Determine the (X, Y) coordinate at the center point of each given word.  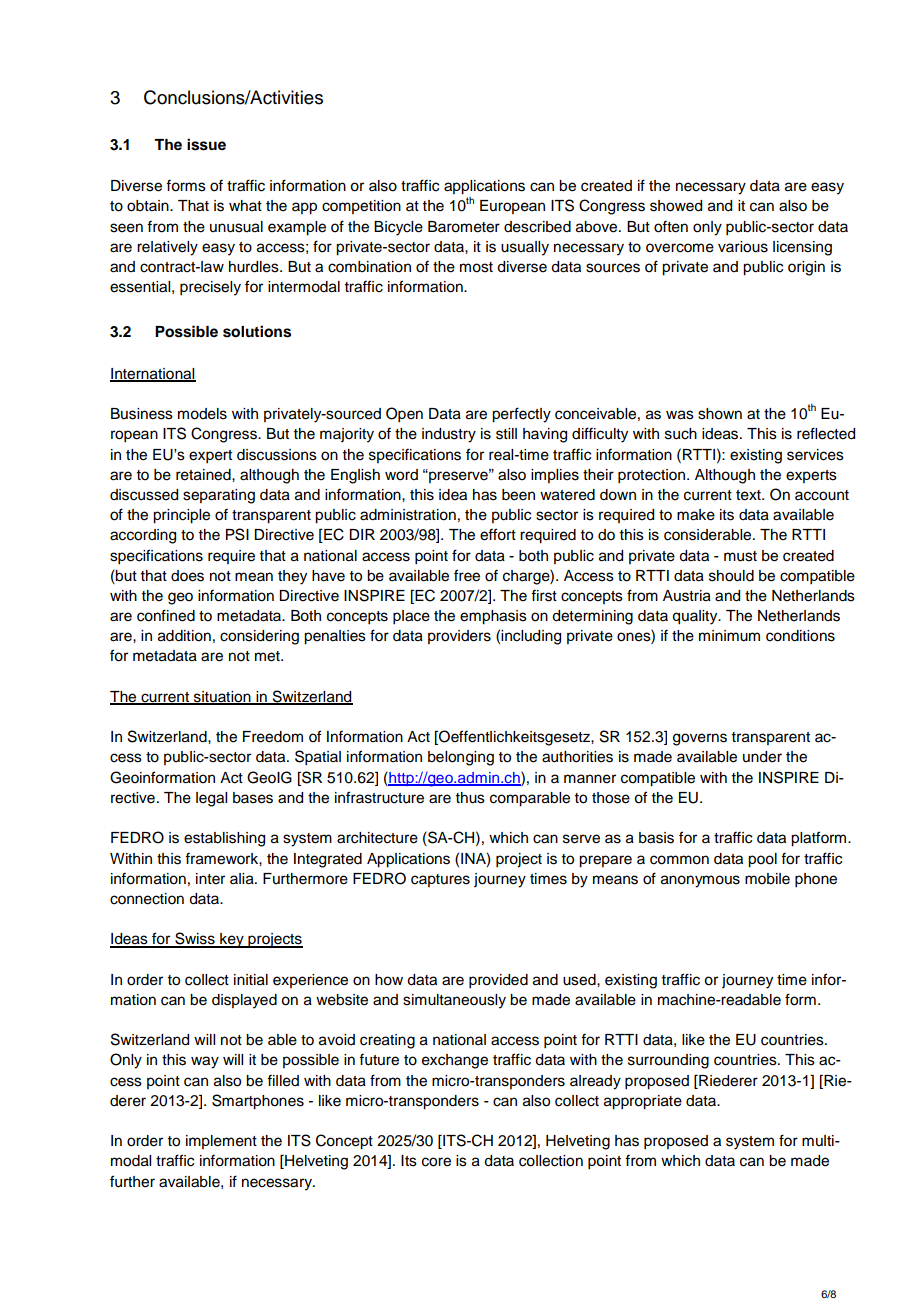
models (202, 414)
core (436, 1162)
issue (206, 144)
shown (720, 414)
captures (440, 880)
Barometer (464, 227)
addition (184, 636)
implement (221, 1142)
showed (676, 206)
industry (449, 435)
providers (459, 637)
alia (243, 879)
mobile (767, 879)
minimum (729, 636)
